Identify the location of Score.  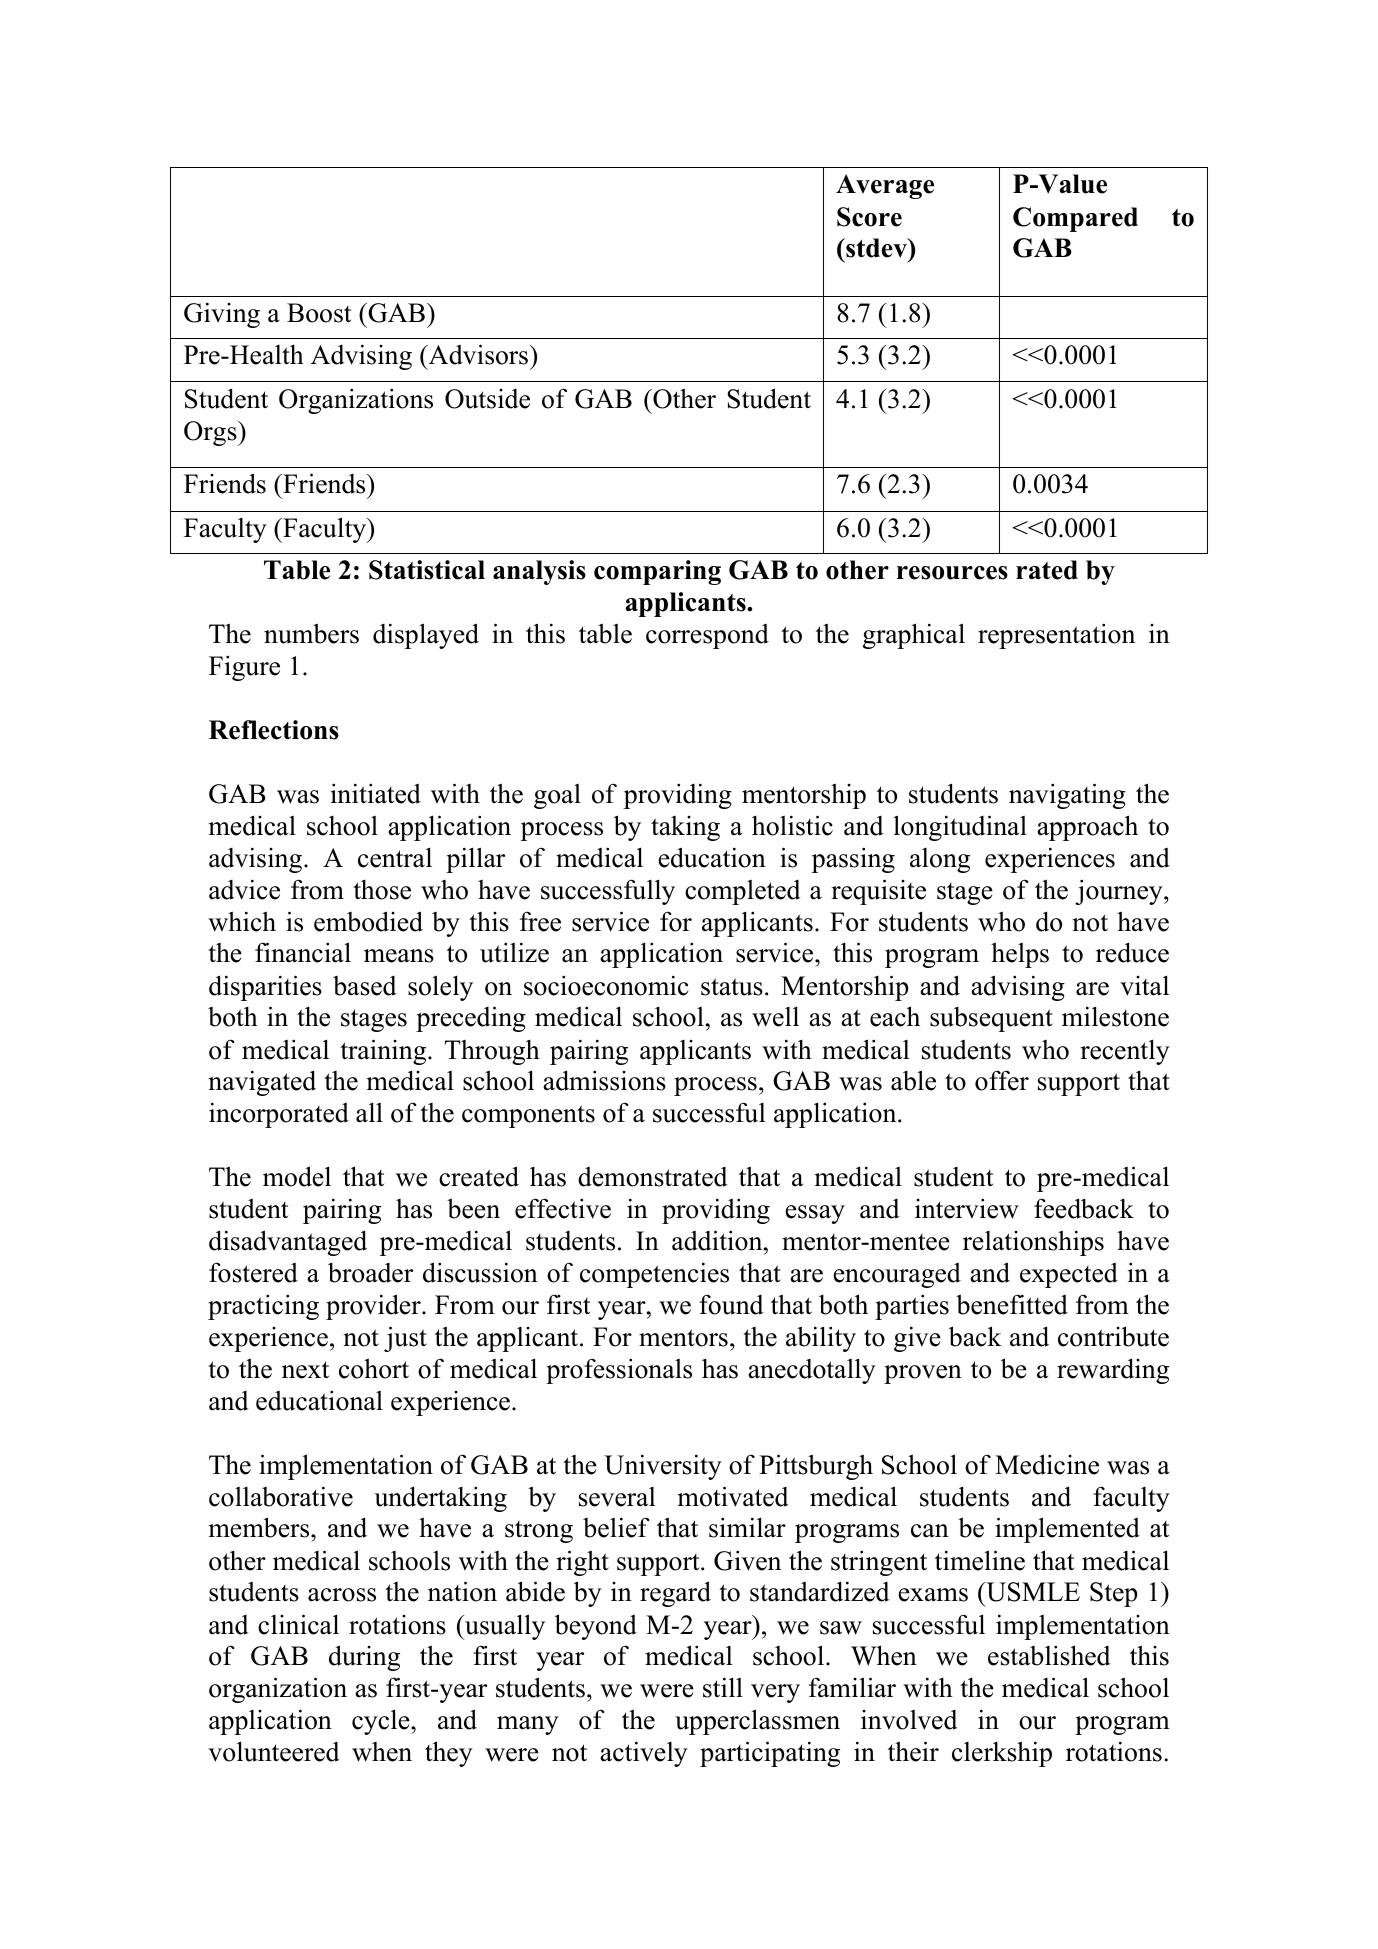
(869, 217).
